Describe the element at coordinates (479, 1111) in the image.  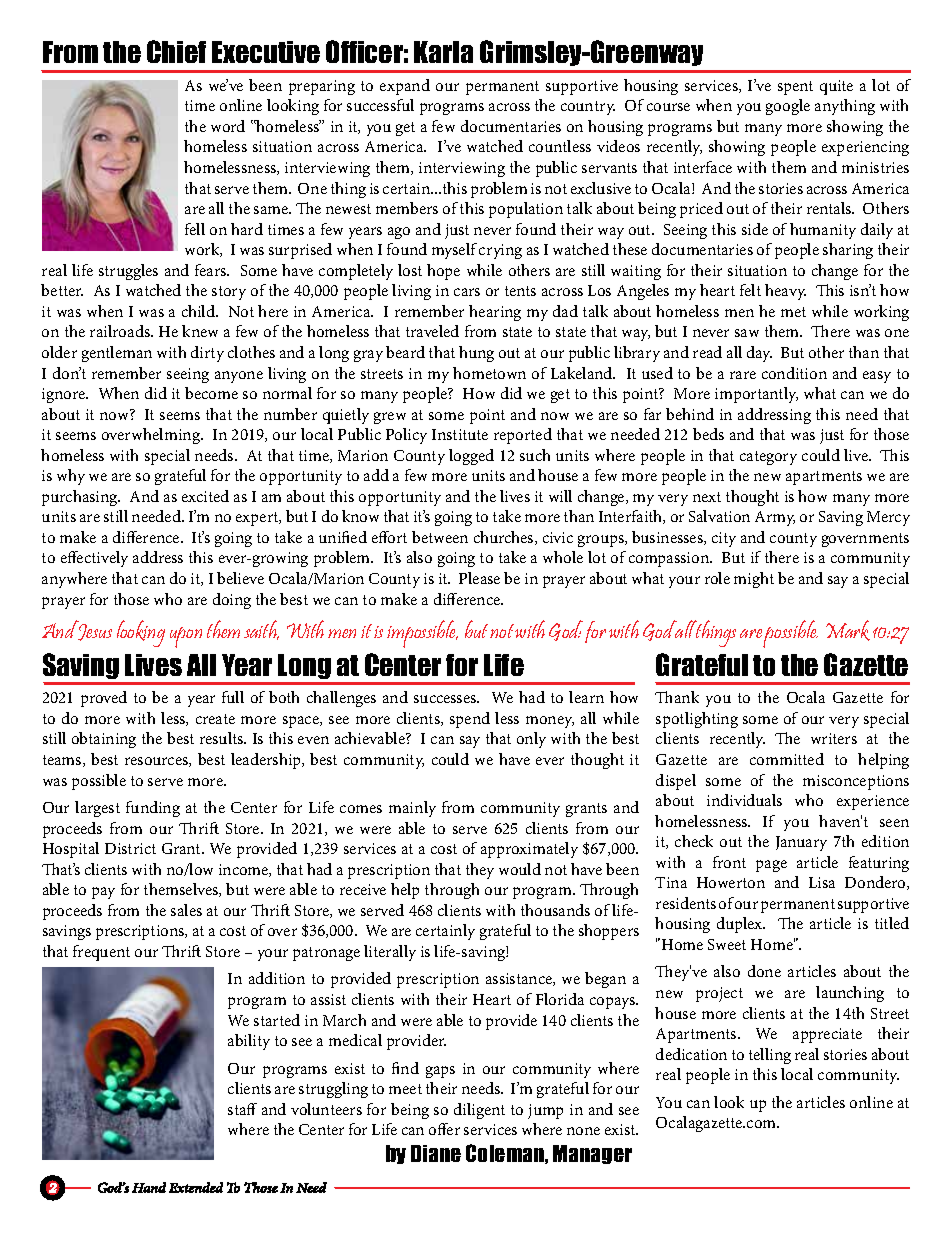
I see `diligent` at that location.
